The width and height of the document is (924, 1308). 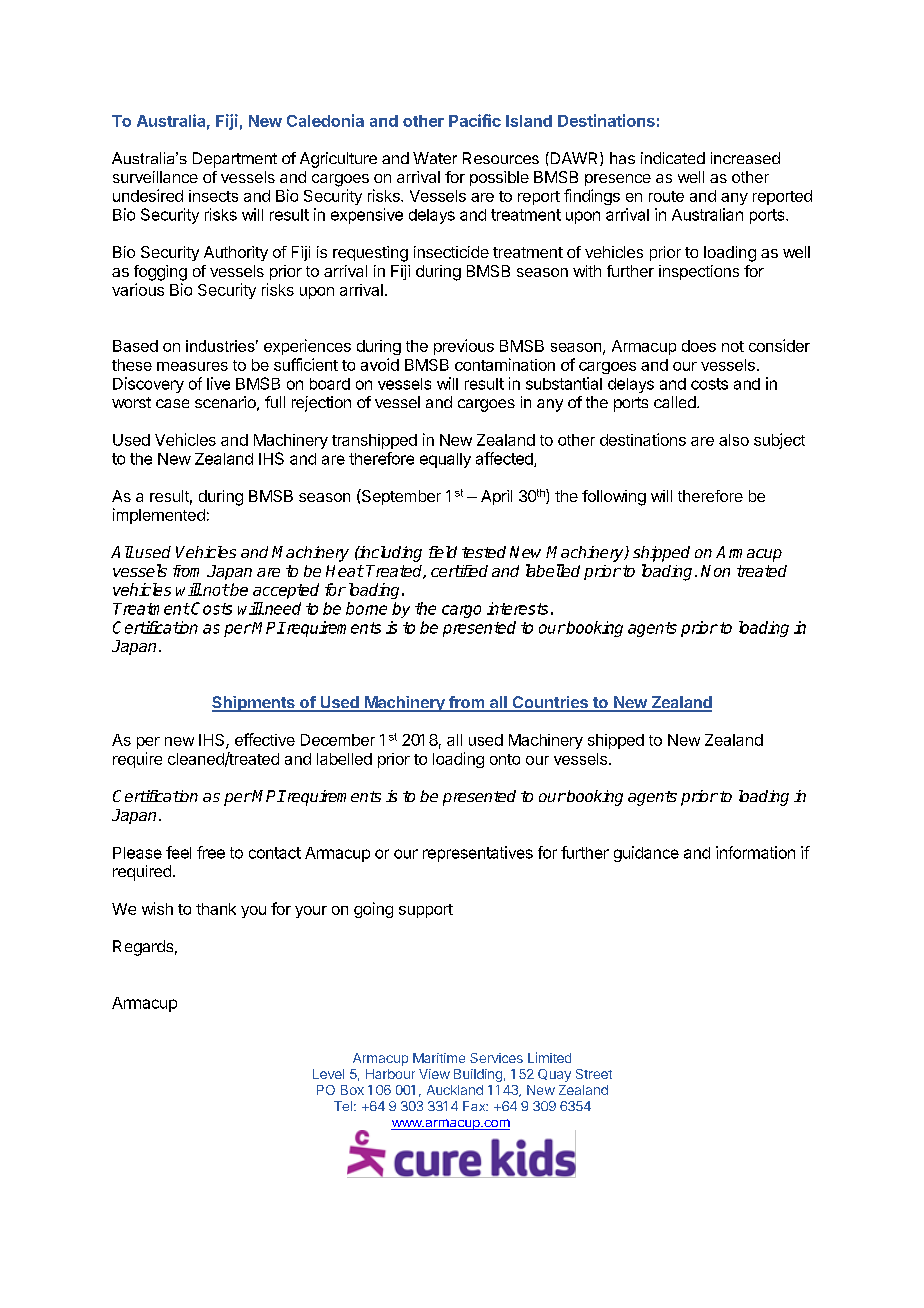 What do you see at coordinates (673, 158) in the document?
I see `indicated` at bounding box center [673, 158].
